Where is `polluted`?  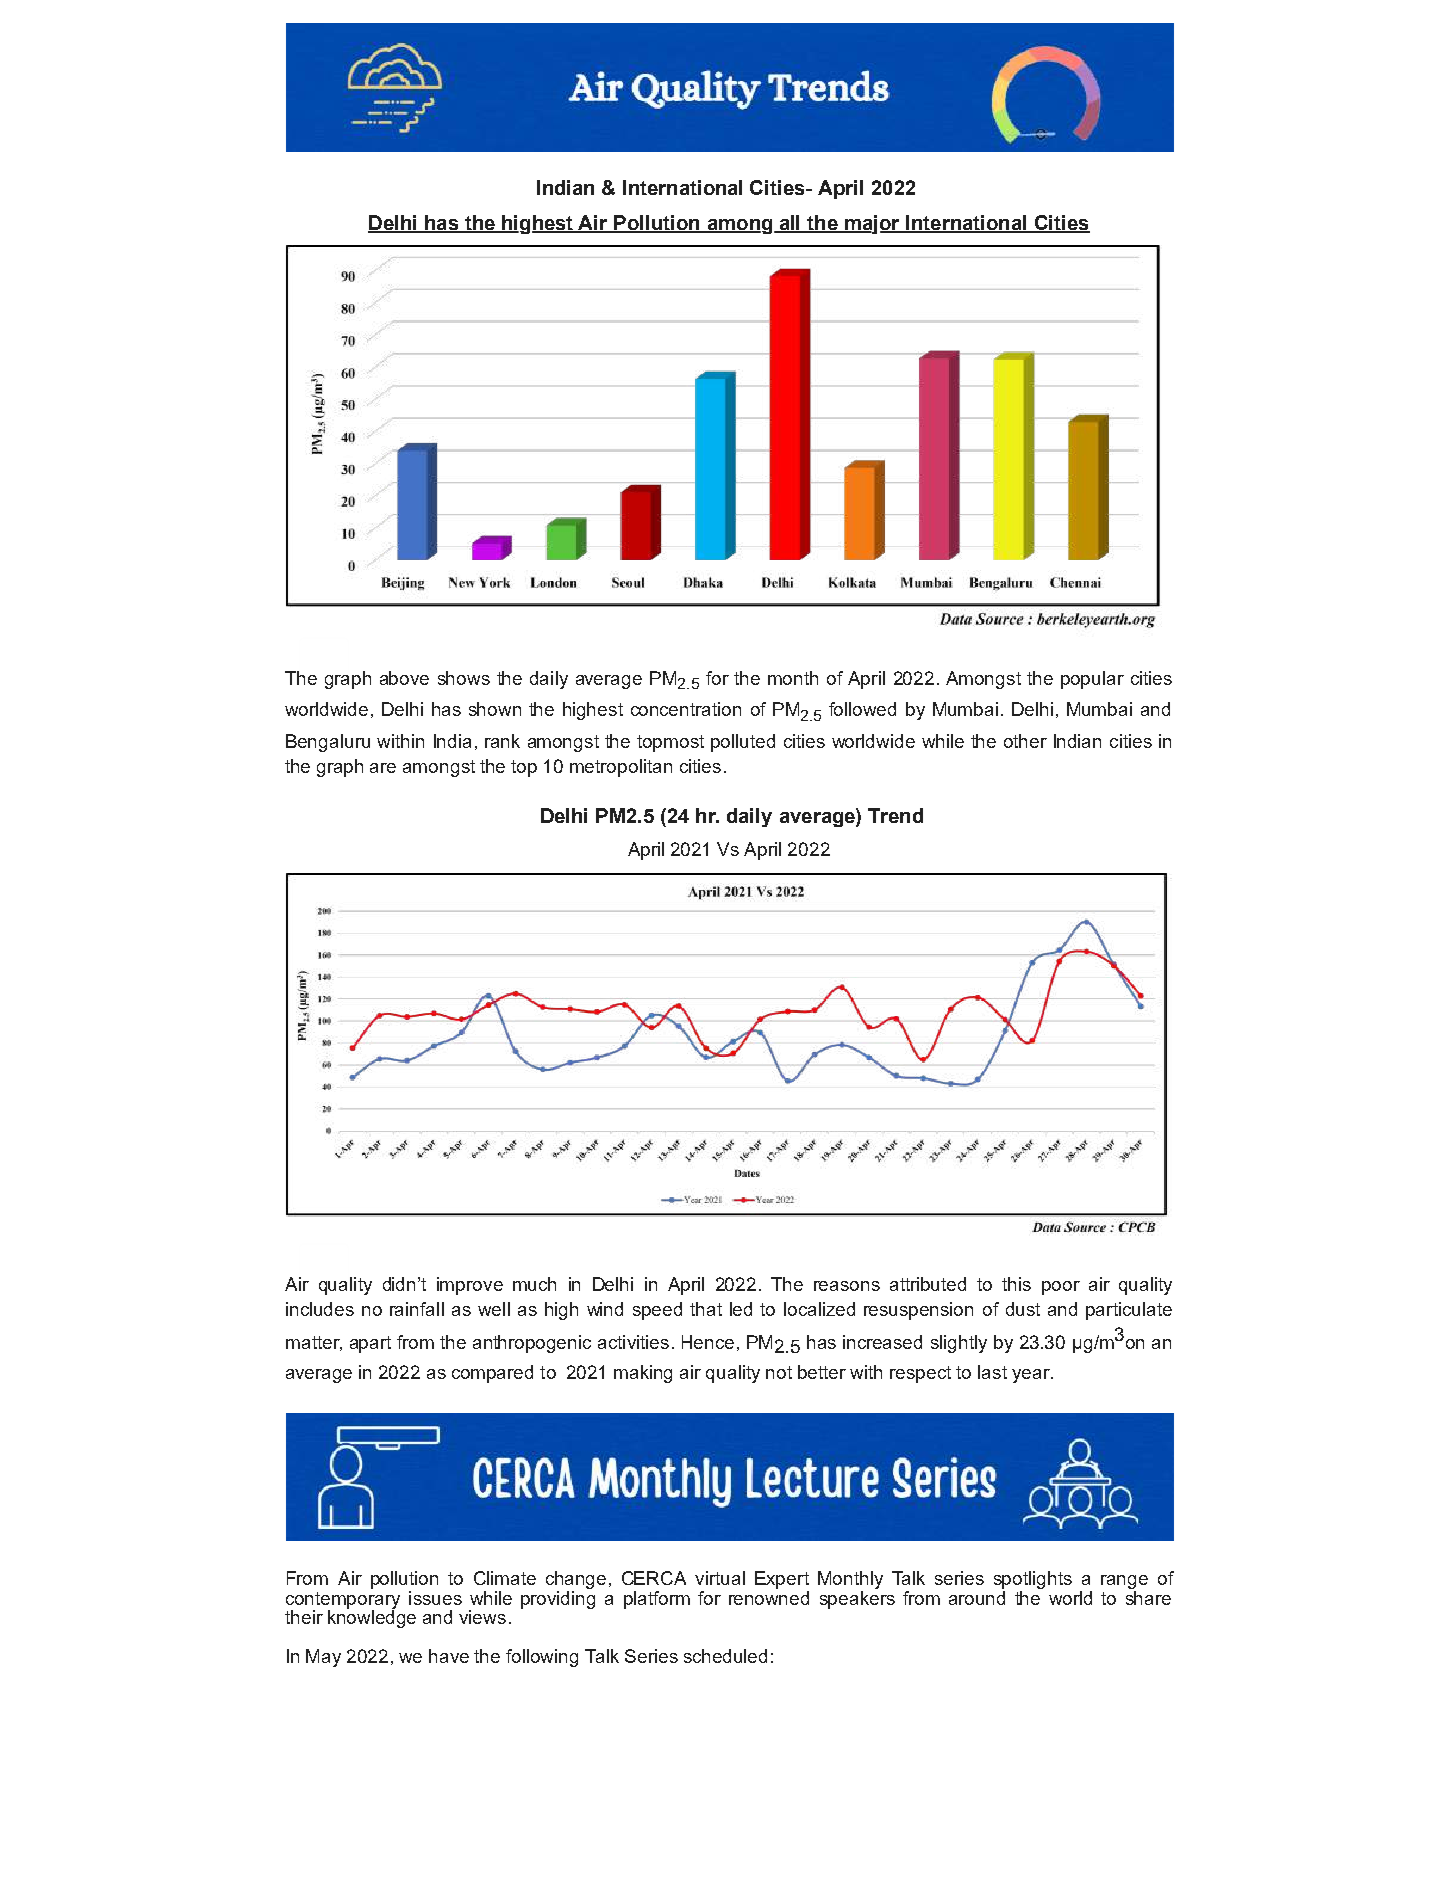
polluted is located at coordinates (743, 743).
